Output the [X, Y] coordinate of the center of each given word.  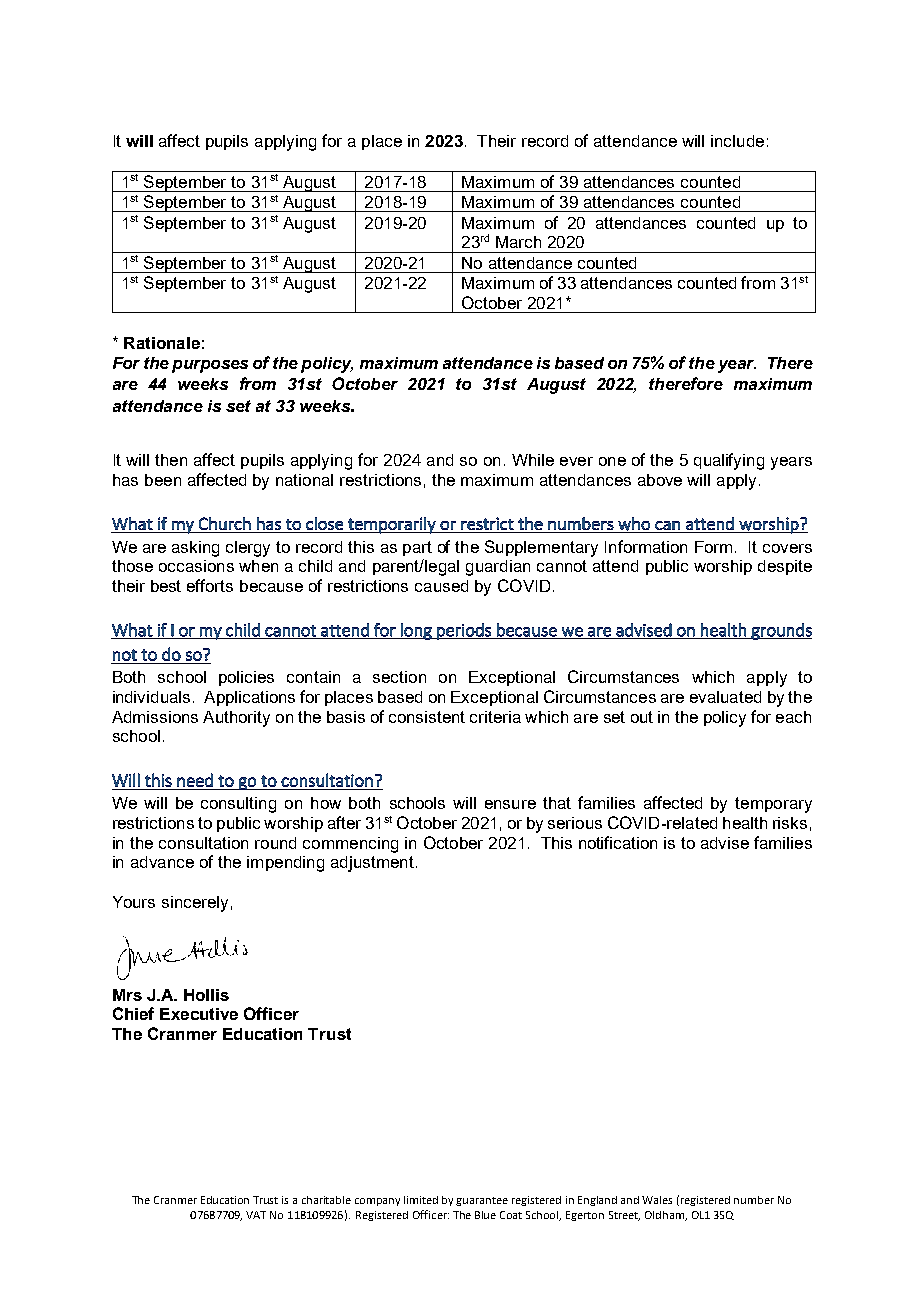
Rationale [162, 343]
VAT [256, 1215]
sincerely [195, 904]
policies [246, 678]
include [737, 141]
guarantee [482, 1201]
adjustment [372, 864]
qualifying [729, 461]
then [171, 460]
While [533, 460]
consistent [427, 717]
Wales [657, 1200]
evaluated [725, 697]
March [518, 242]
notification [618, 842]
